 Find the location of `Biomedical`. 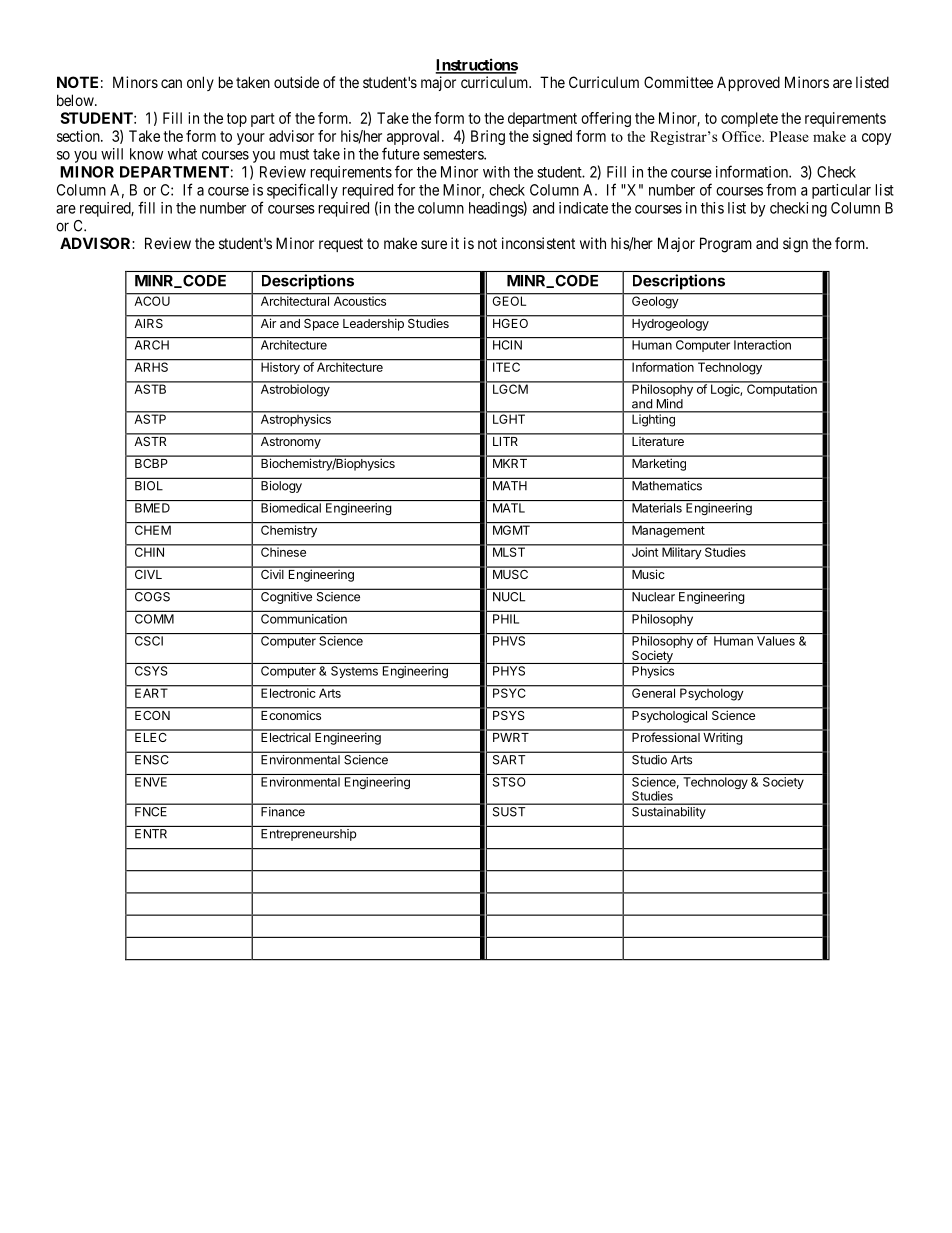

Biomedical is located at coordinates (291, 508).
